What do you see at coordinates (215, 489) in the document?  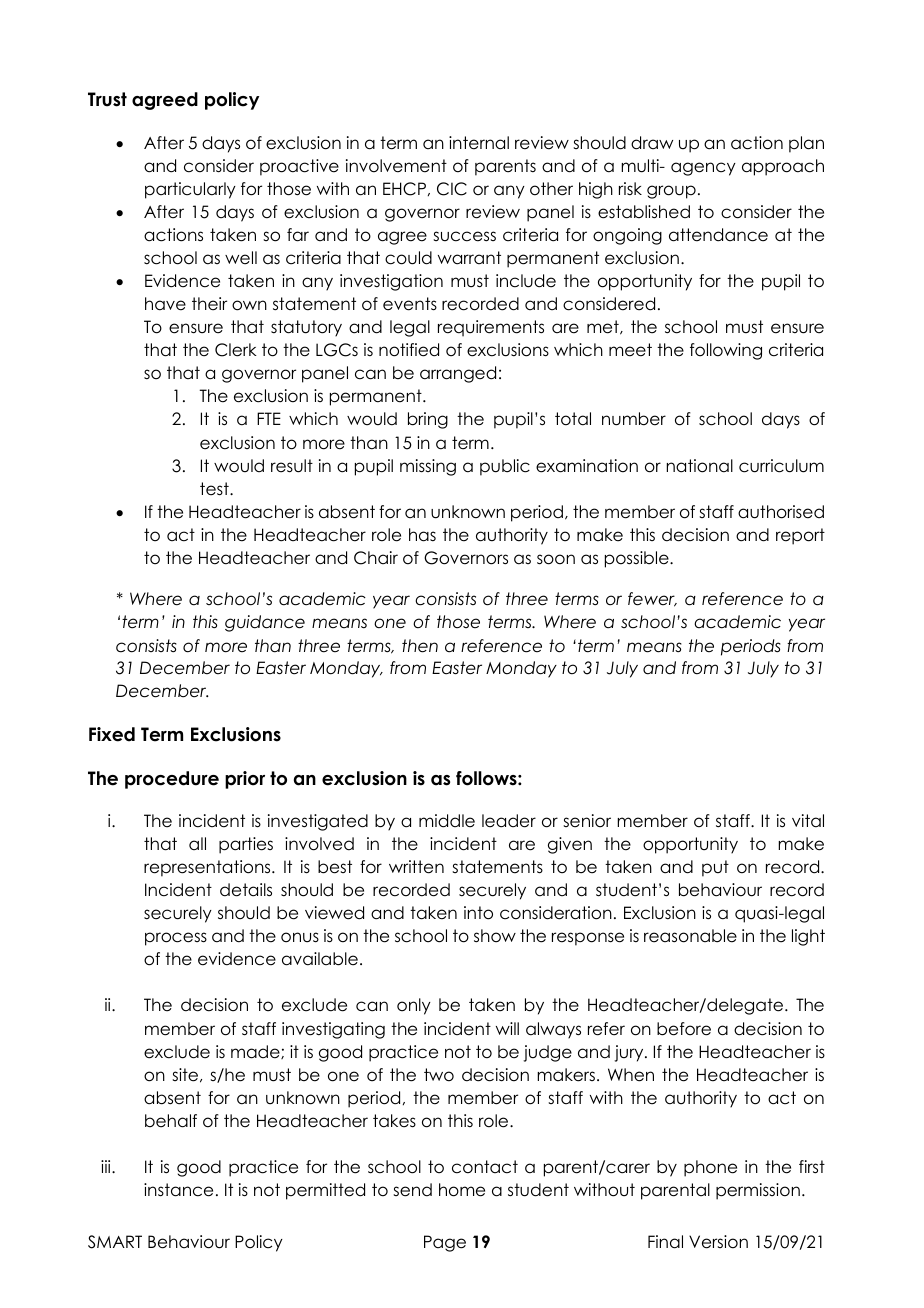 I see `test` at bounding box center [215, 489].
